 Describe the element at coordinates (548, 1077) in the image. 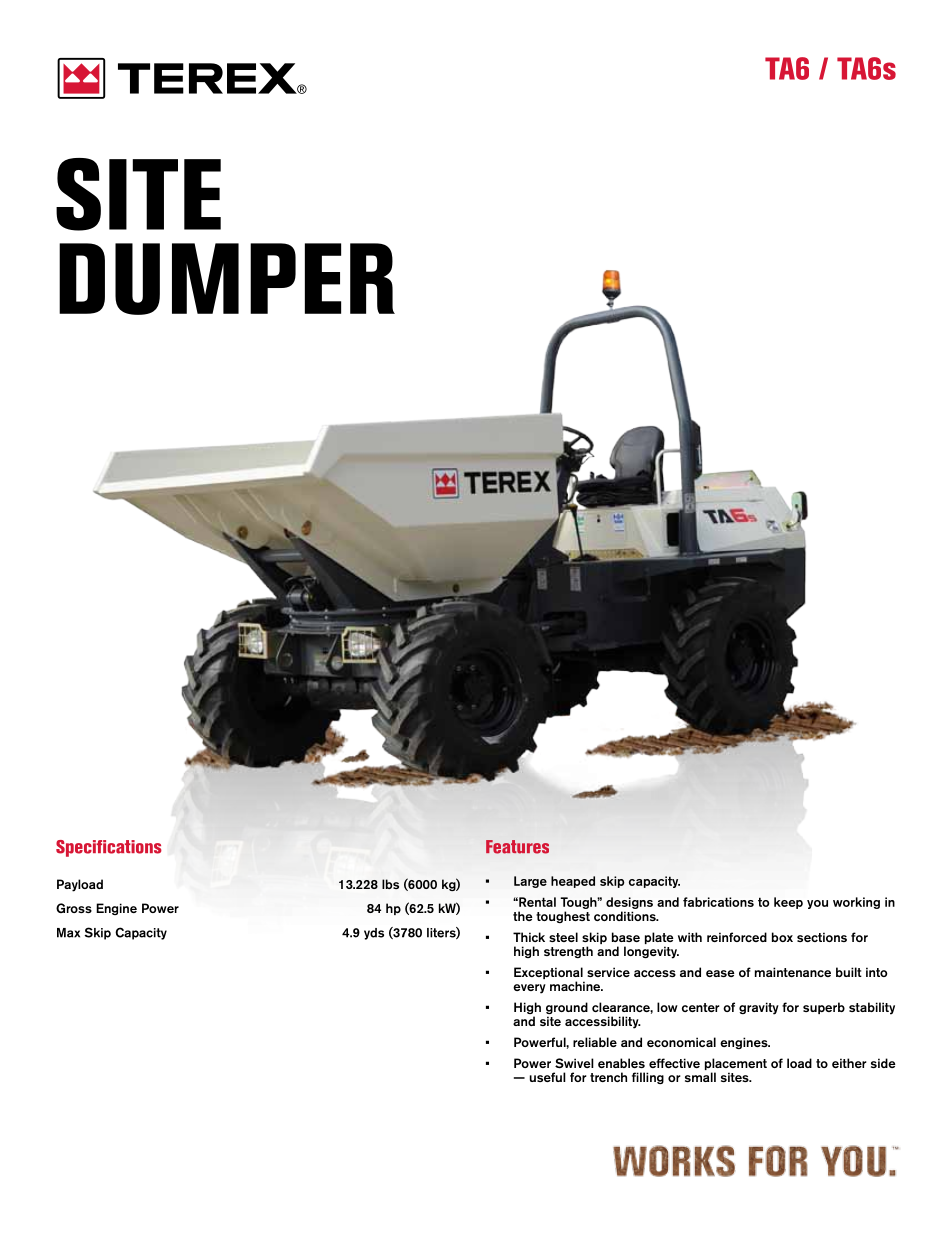

I see `useful` at that location.
